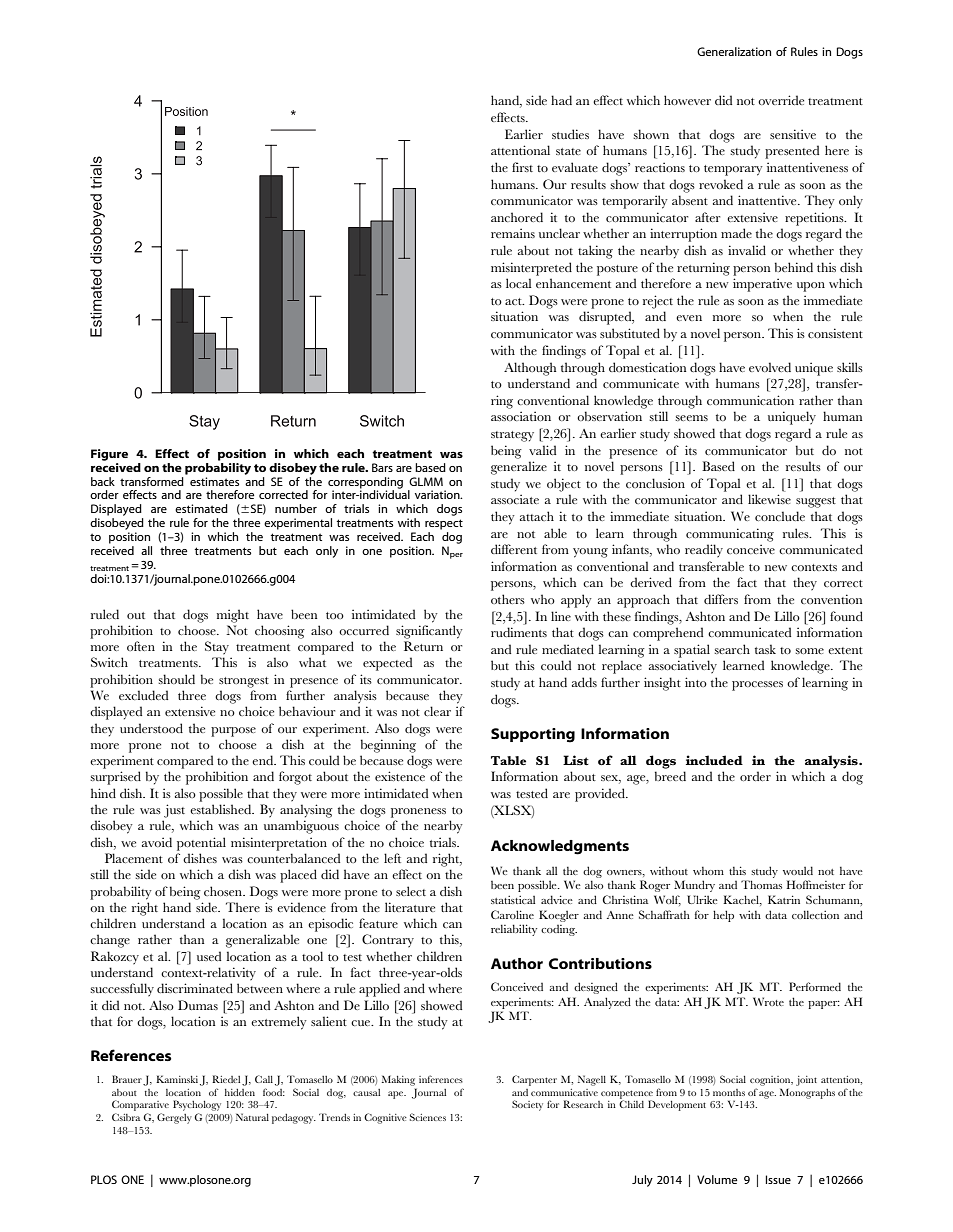 The height and width of the image is (1232, 953). What do you see at coordinates (508, 599) in the image?
I see `others` at bounding box center [508, 599].
